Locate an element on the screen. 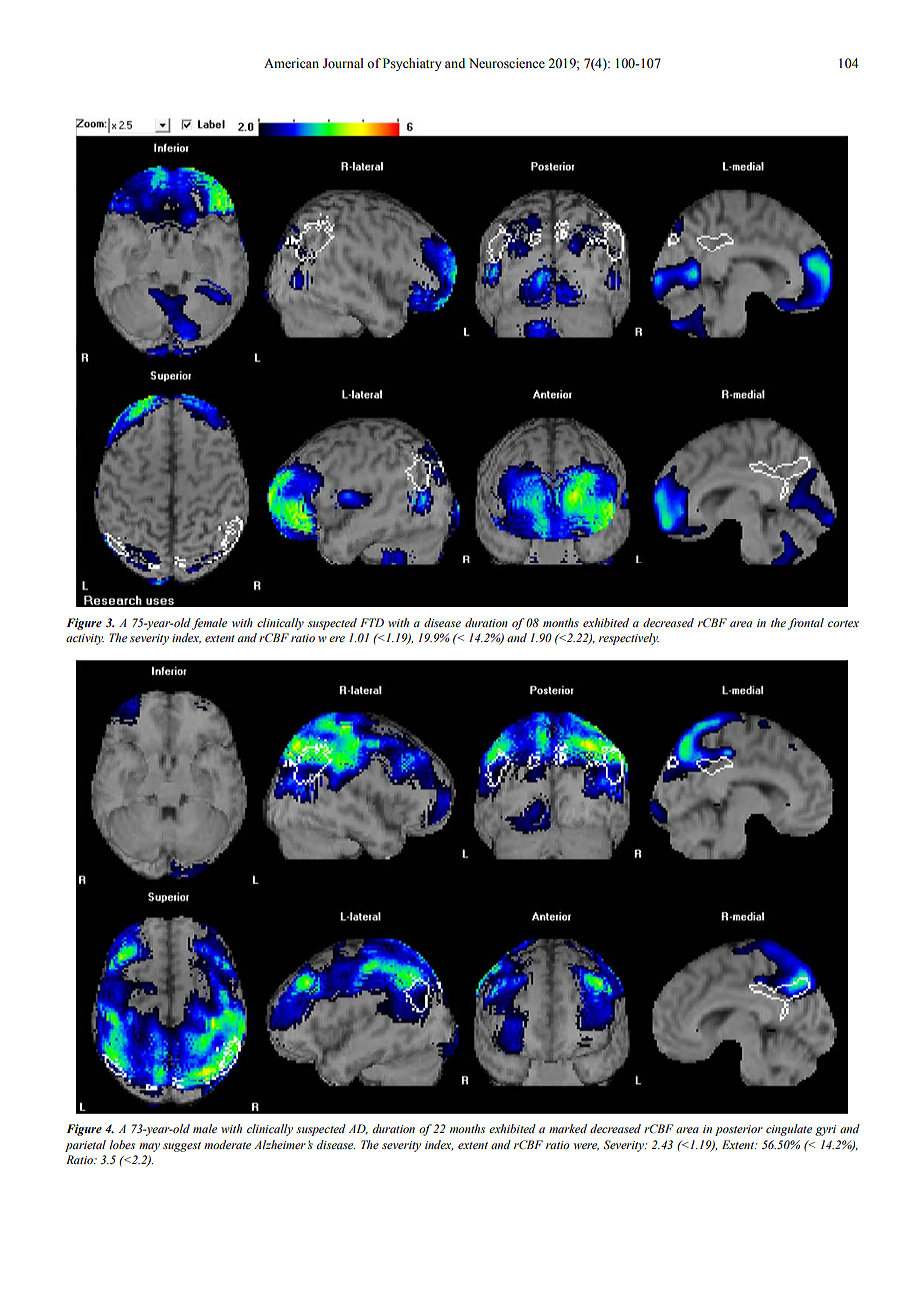 The image size is (924, 1308). marked is located at coordinates (568, 1128).
